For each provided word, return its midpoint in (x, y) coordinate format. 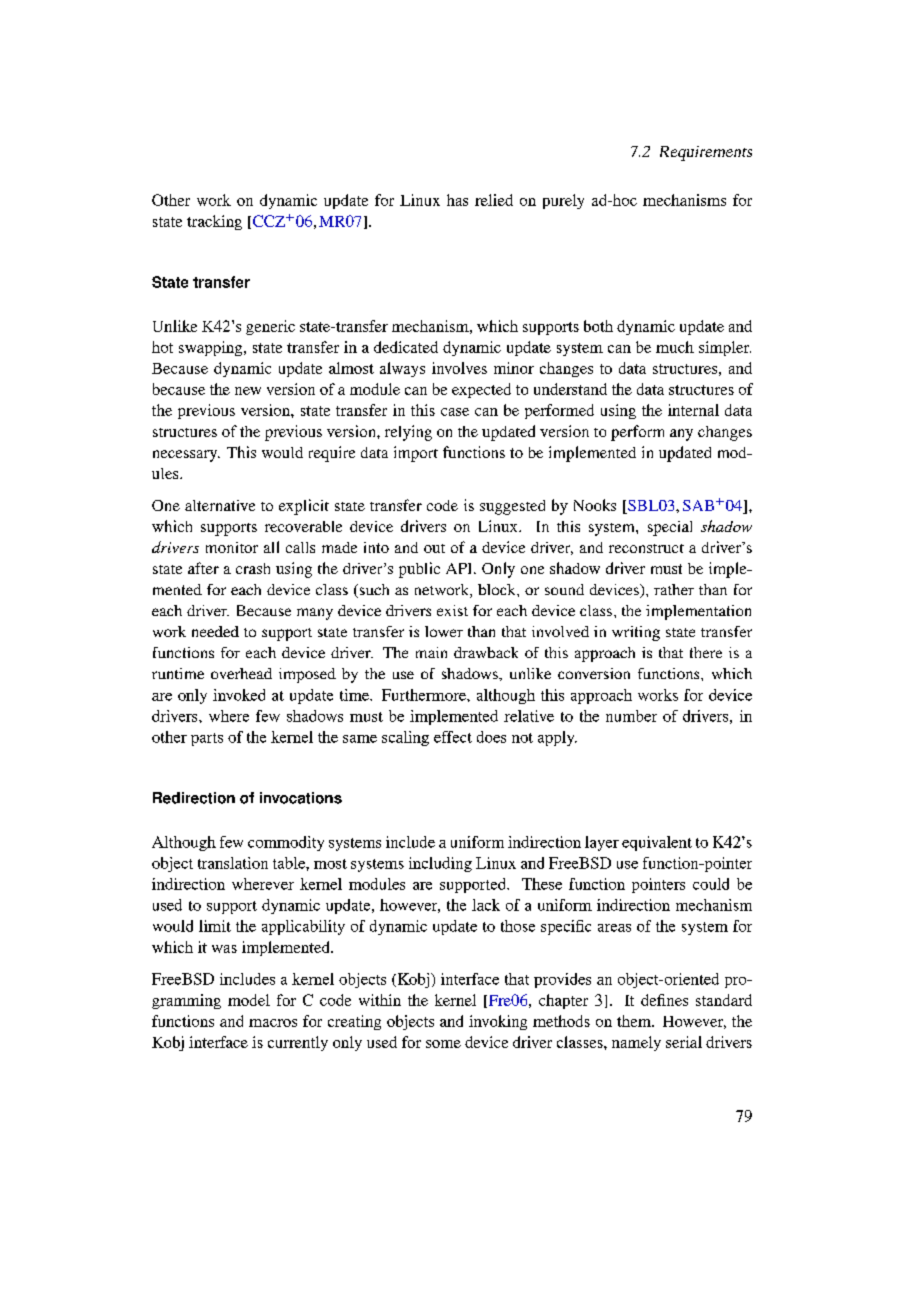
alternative (220, 505)
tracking (214, 222)
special (670, 528)
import (416, 454)
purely (563, 201)
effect (453, 737)
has (457, 200)
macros (273, 1023)
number (631, 716)
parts (207, 739)
